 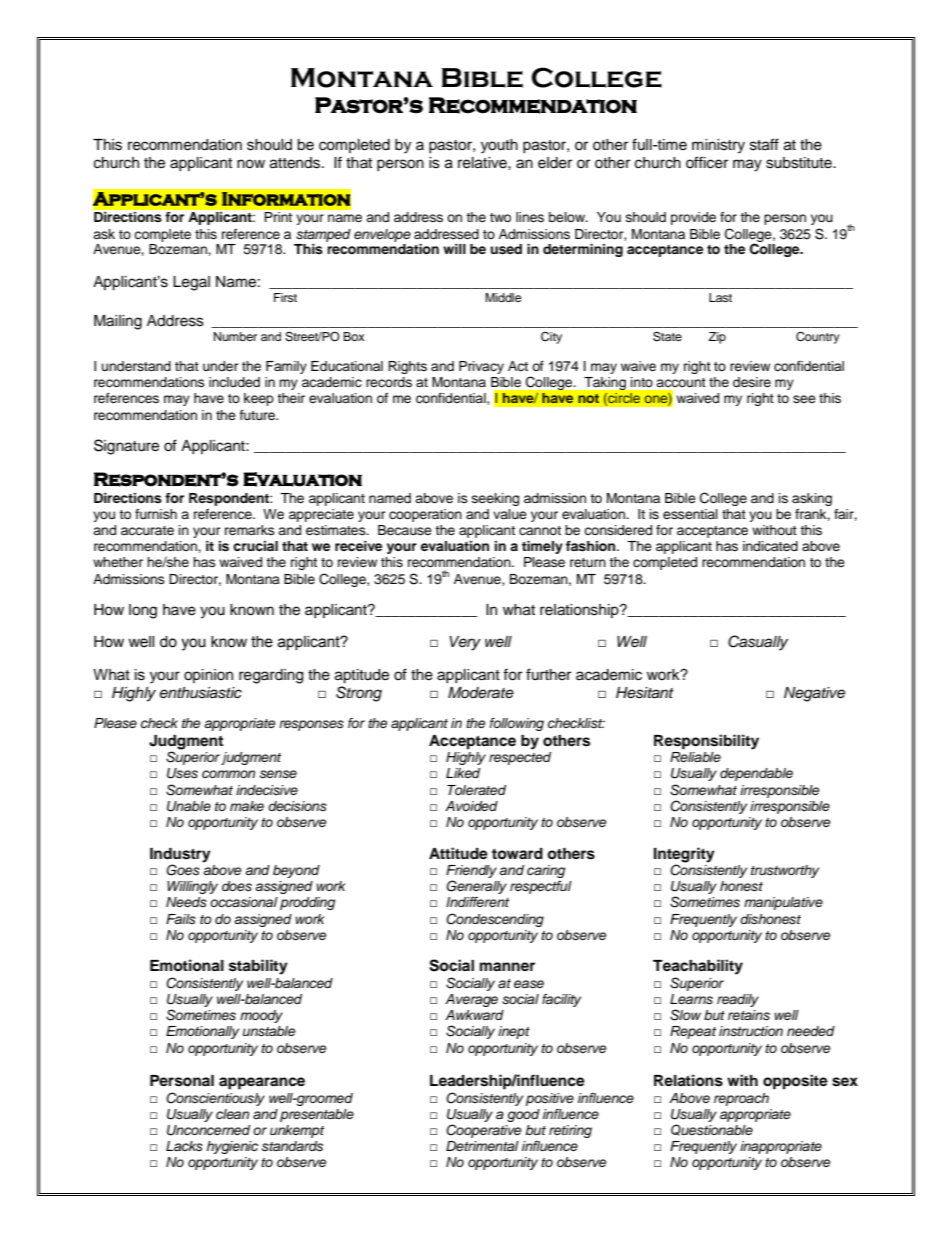 I want to click on staff, so click(x=764, y=144).
